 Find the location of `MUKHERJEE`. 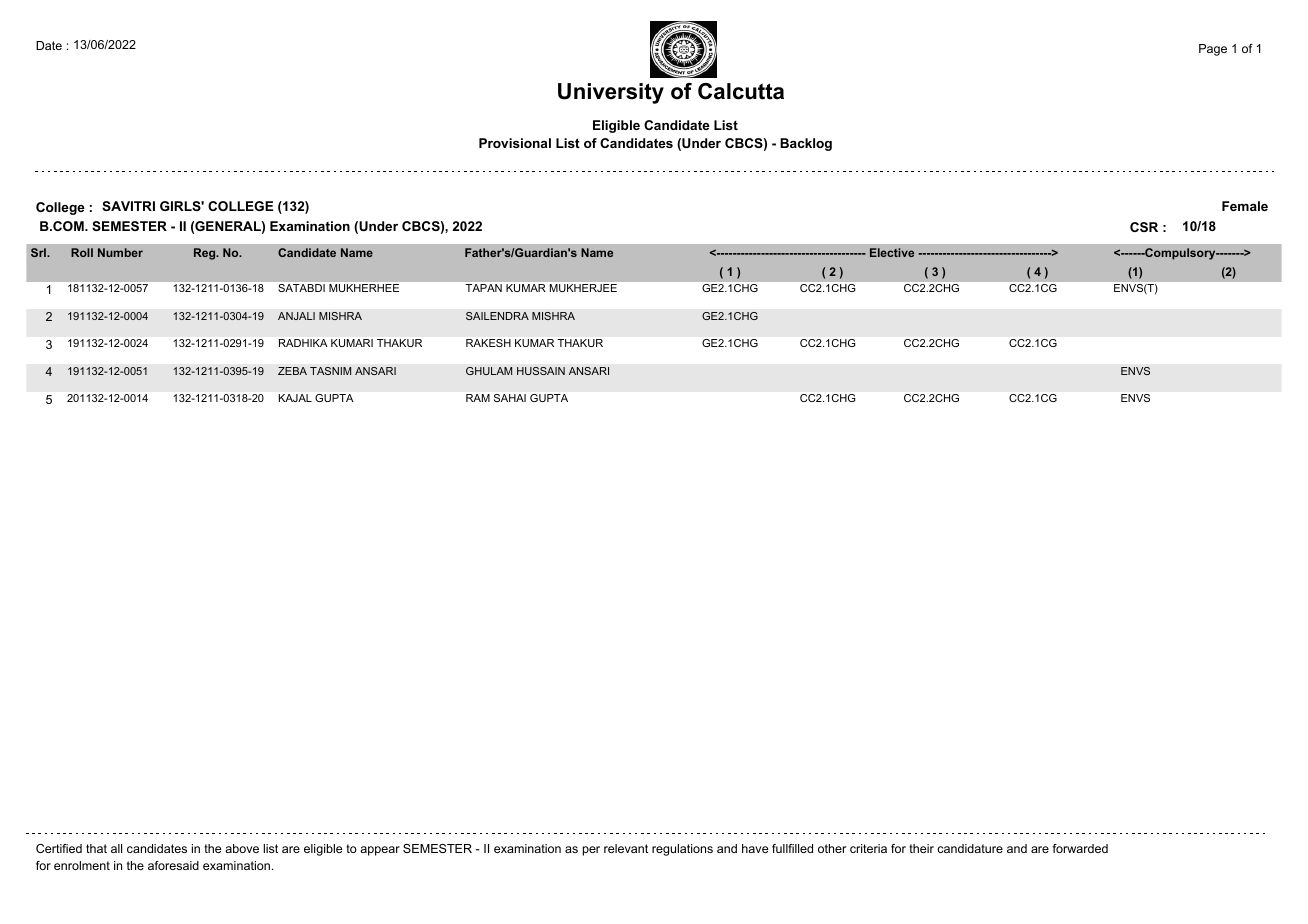

MUKHERJEE is located at coordinates (583, 288).
